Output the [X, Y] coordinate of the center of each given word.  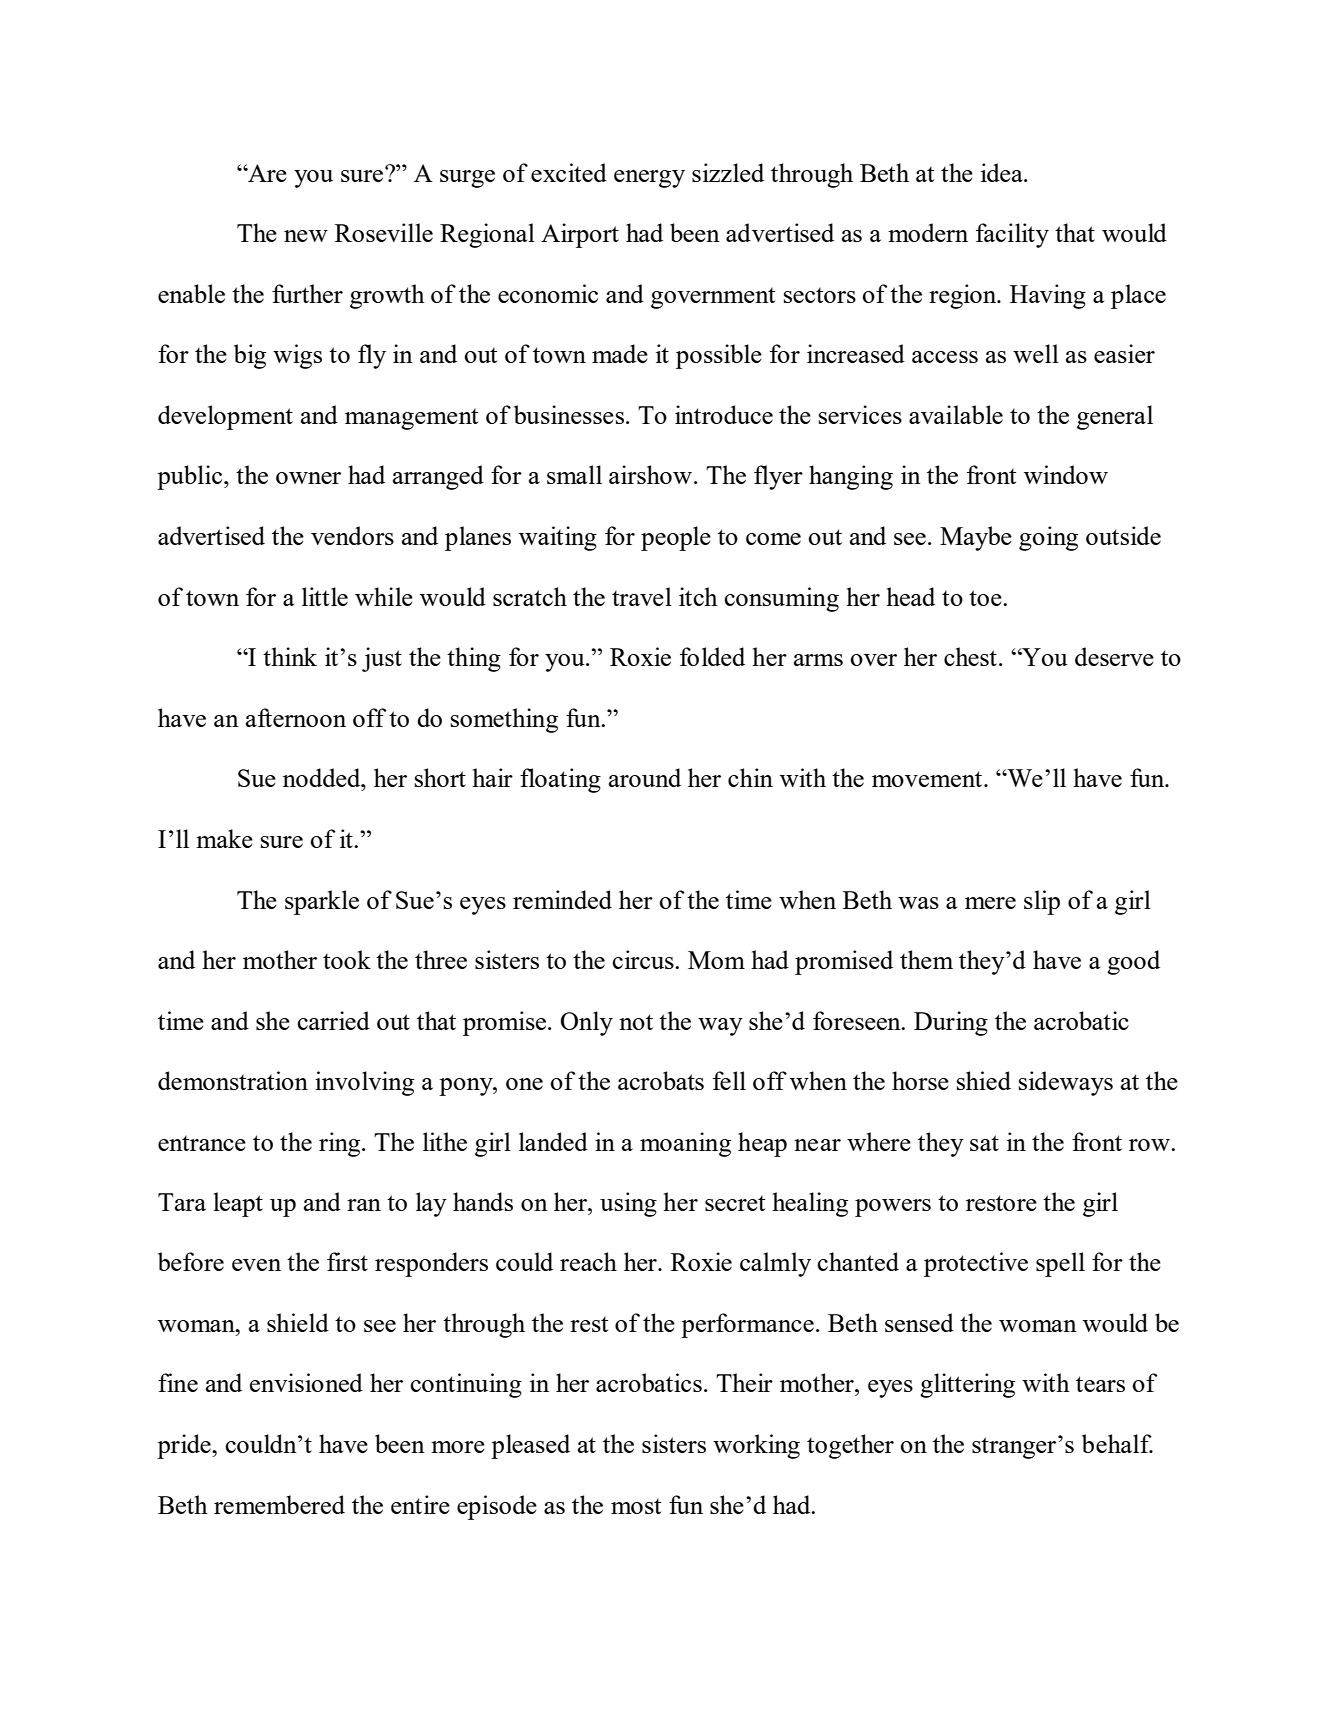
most [636, 1506]
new [306, 236]
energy [649, 179]
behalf [1117, 1443]
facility [1012, 235]
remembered [279, 1504]
